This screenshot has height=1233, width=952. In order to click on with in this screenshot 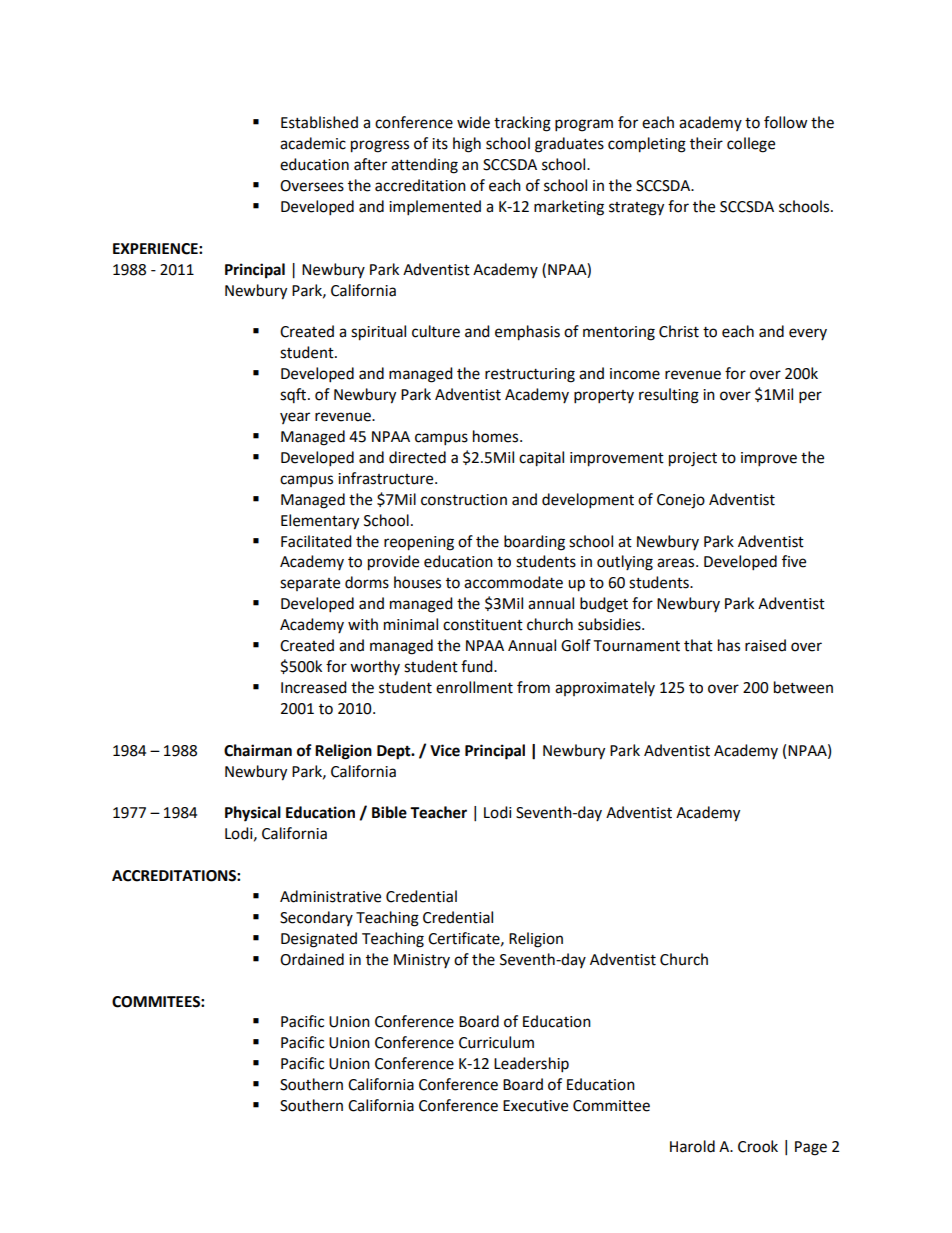, I will do `click(363, 624)`.
